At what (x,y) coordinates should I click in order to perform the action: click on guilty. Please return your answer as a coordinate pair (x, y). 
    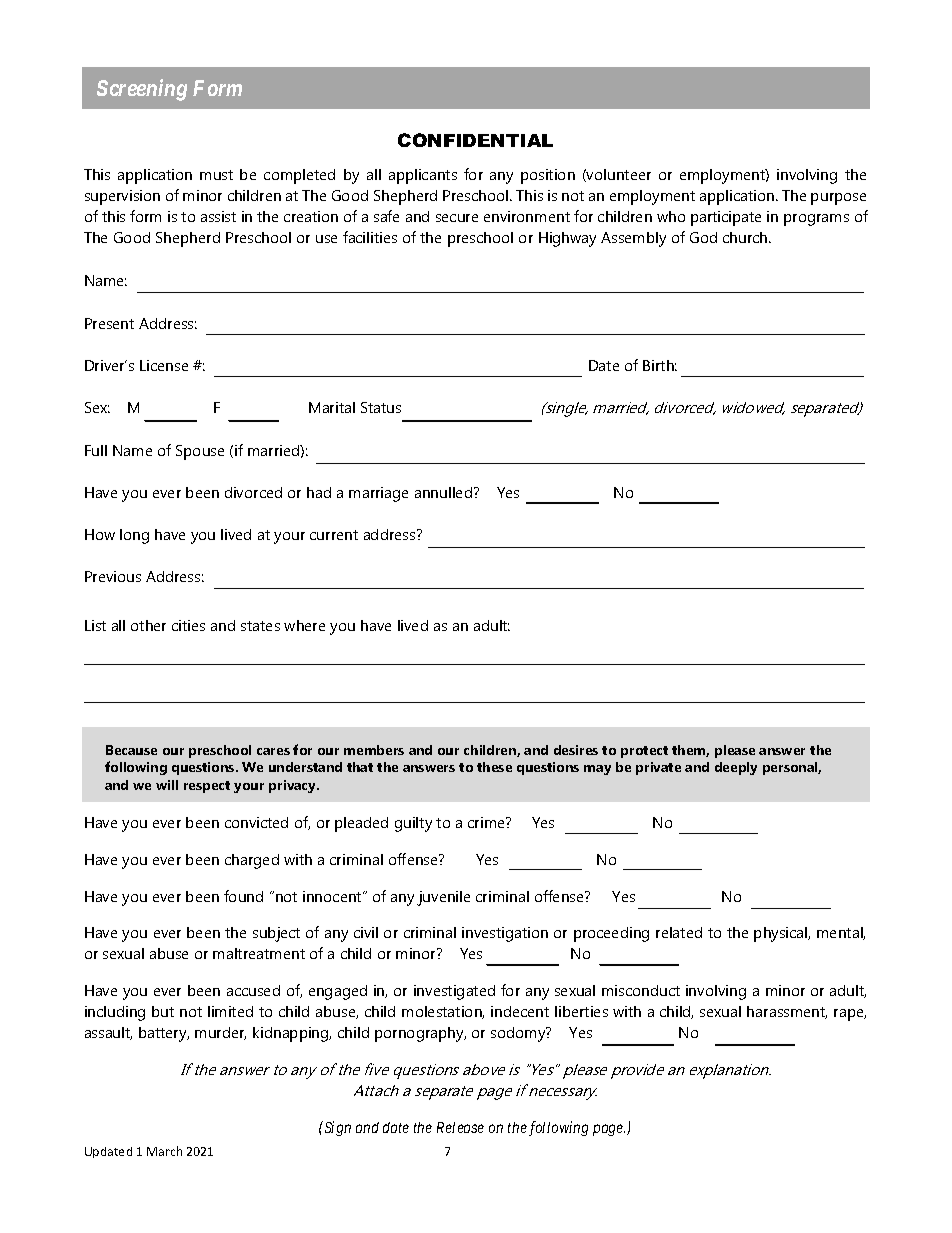
    Looking at the image, I should click on (413, 824).
